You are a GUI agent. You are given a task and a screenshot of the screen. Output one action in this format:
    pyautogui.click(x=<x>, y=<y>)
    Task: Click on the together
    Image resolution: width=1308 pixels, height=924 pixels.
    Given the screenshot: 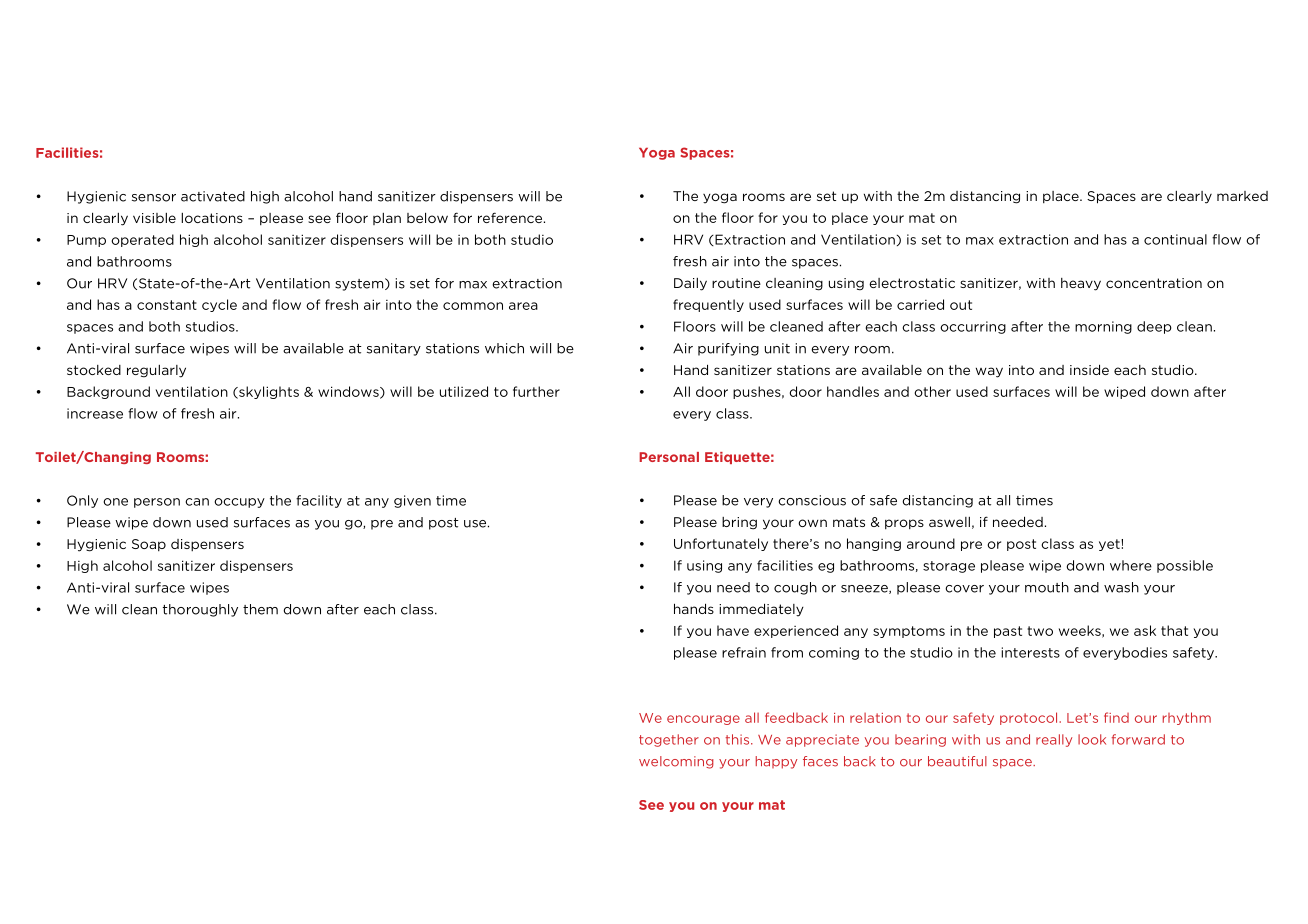 What is the action you would take?
    pyautogui.click(x=669, y=740)
